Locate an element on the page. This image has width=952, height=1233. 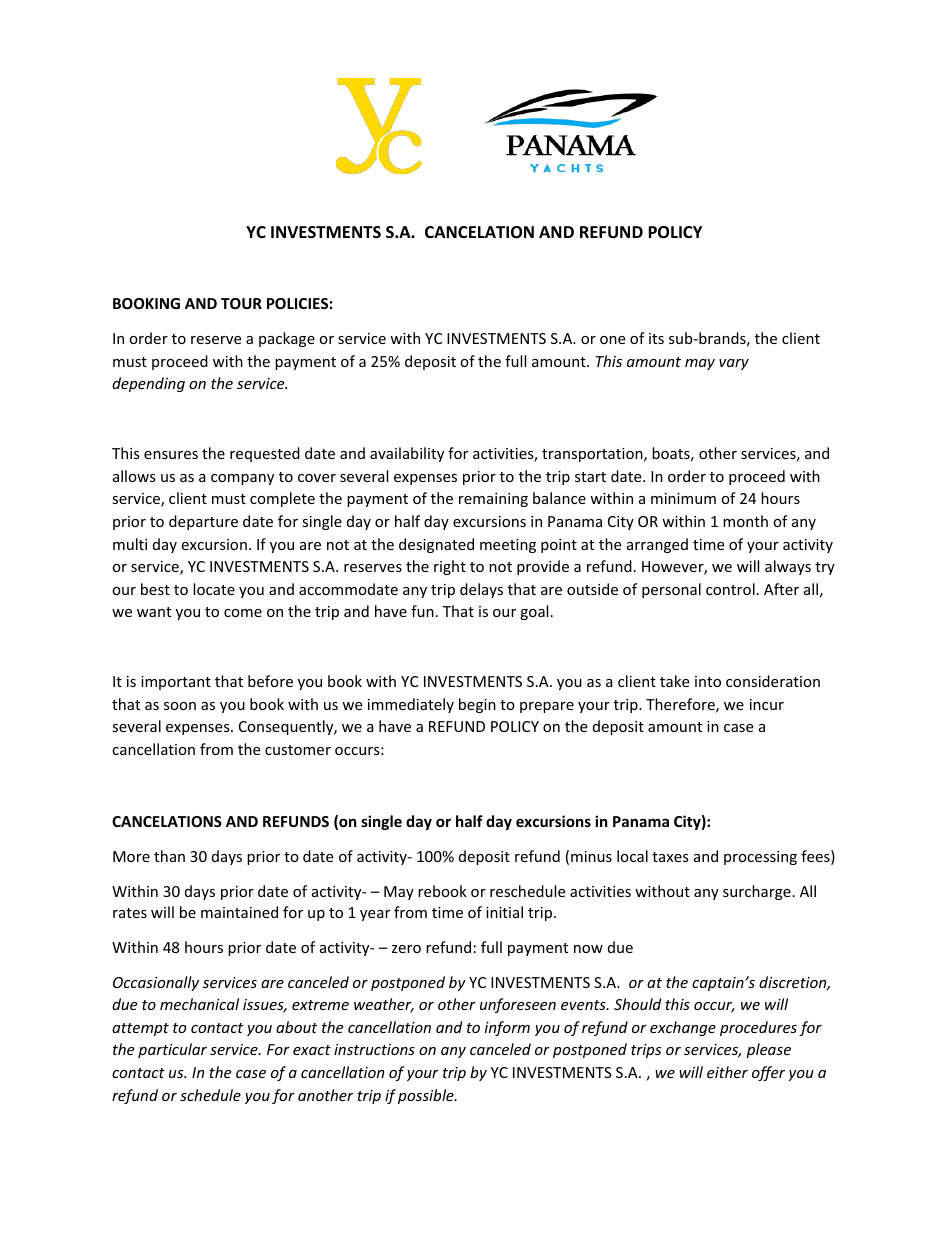
particular is located at coordinates (172, 1050).
